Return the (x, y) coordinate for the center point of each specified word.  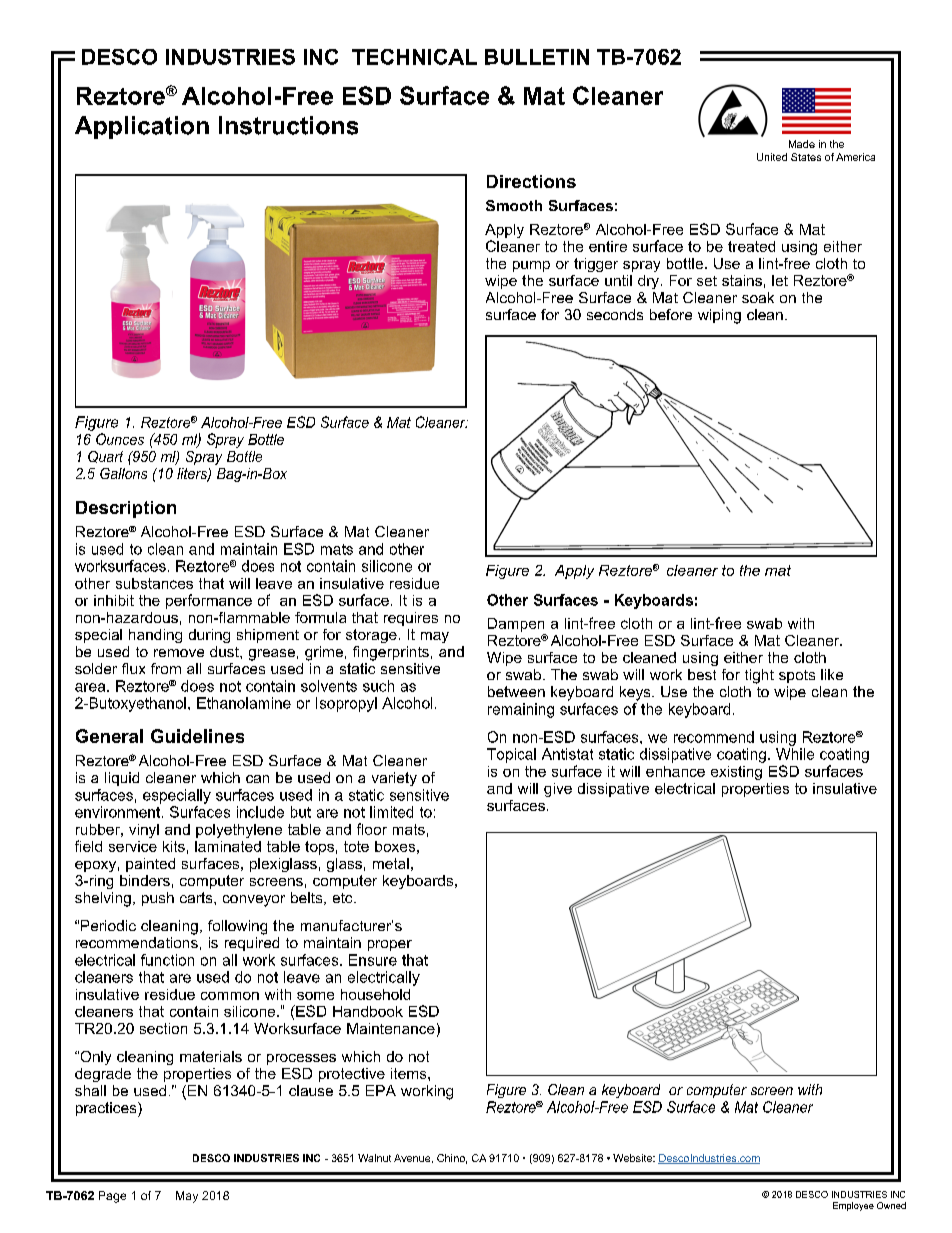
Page (112, 1197)
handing (155, 636)
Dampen (516, 625)
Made (802, 144)
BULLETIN (537, 57)
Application (142, 127)
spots (797, 676)
